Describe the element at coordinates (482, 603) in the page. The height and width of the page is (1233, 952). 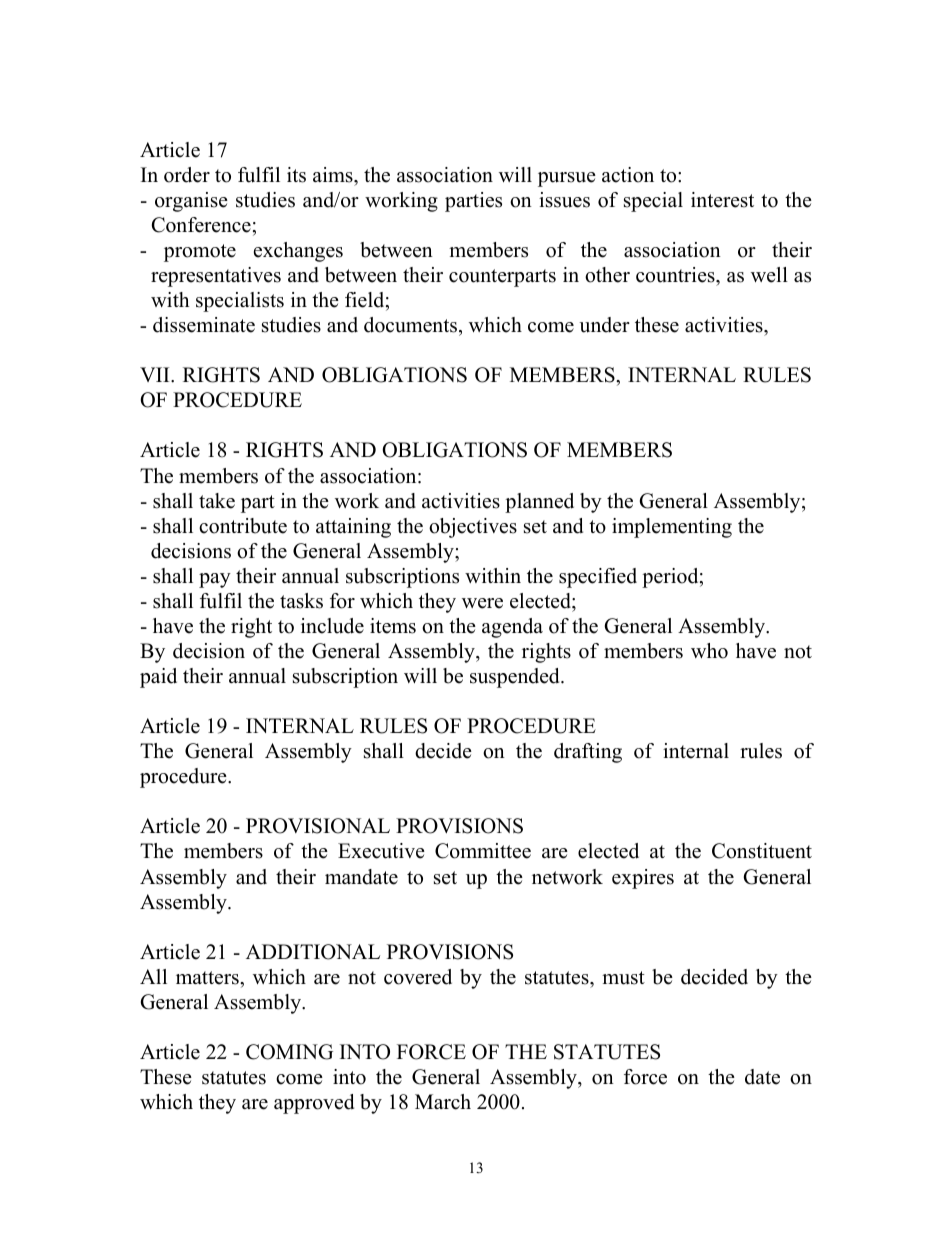
I see `were` at that location.
